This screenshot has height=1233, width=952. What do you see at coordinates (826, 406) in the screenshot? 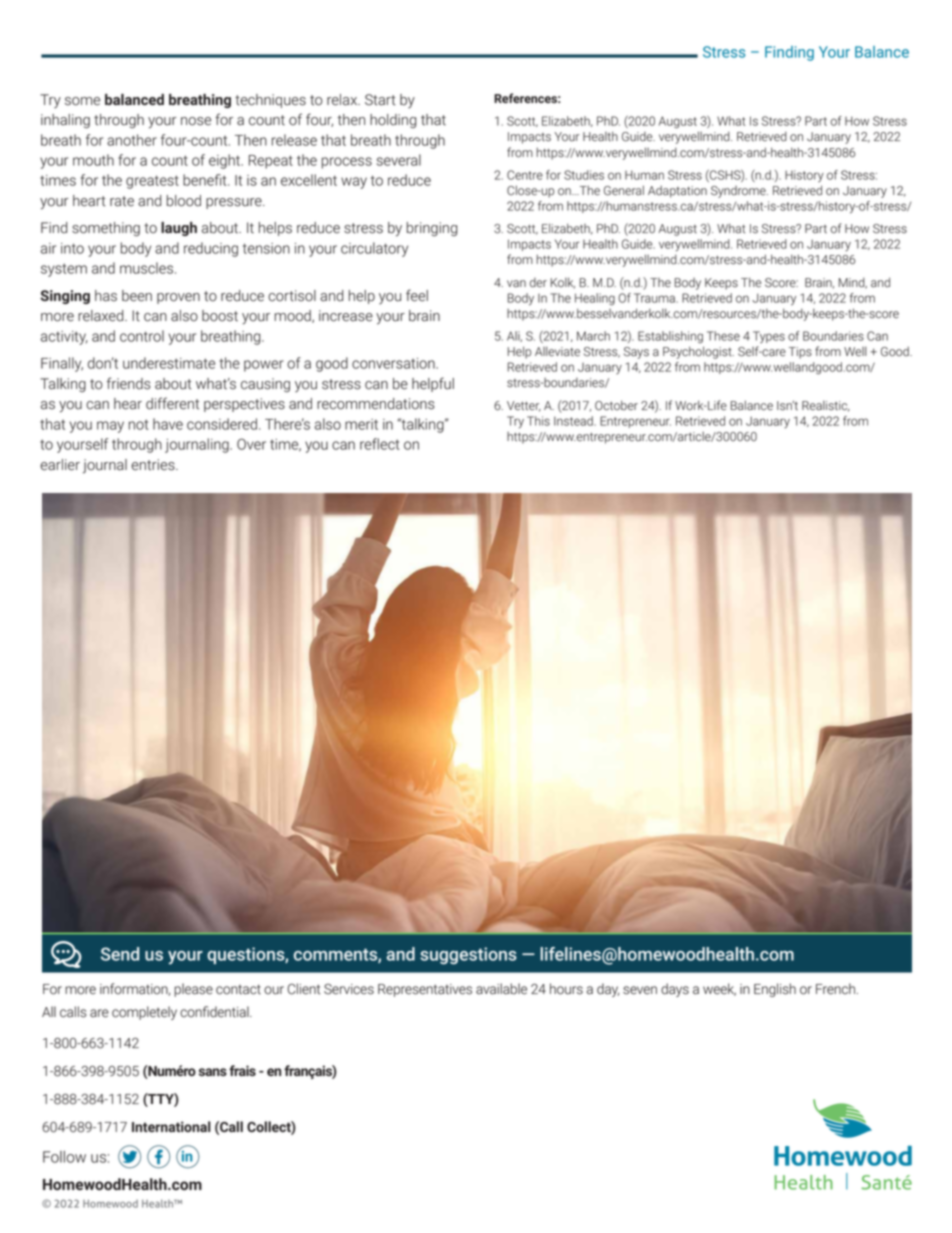
I see `Realistic` at bounding box center [826, 406].
